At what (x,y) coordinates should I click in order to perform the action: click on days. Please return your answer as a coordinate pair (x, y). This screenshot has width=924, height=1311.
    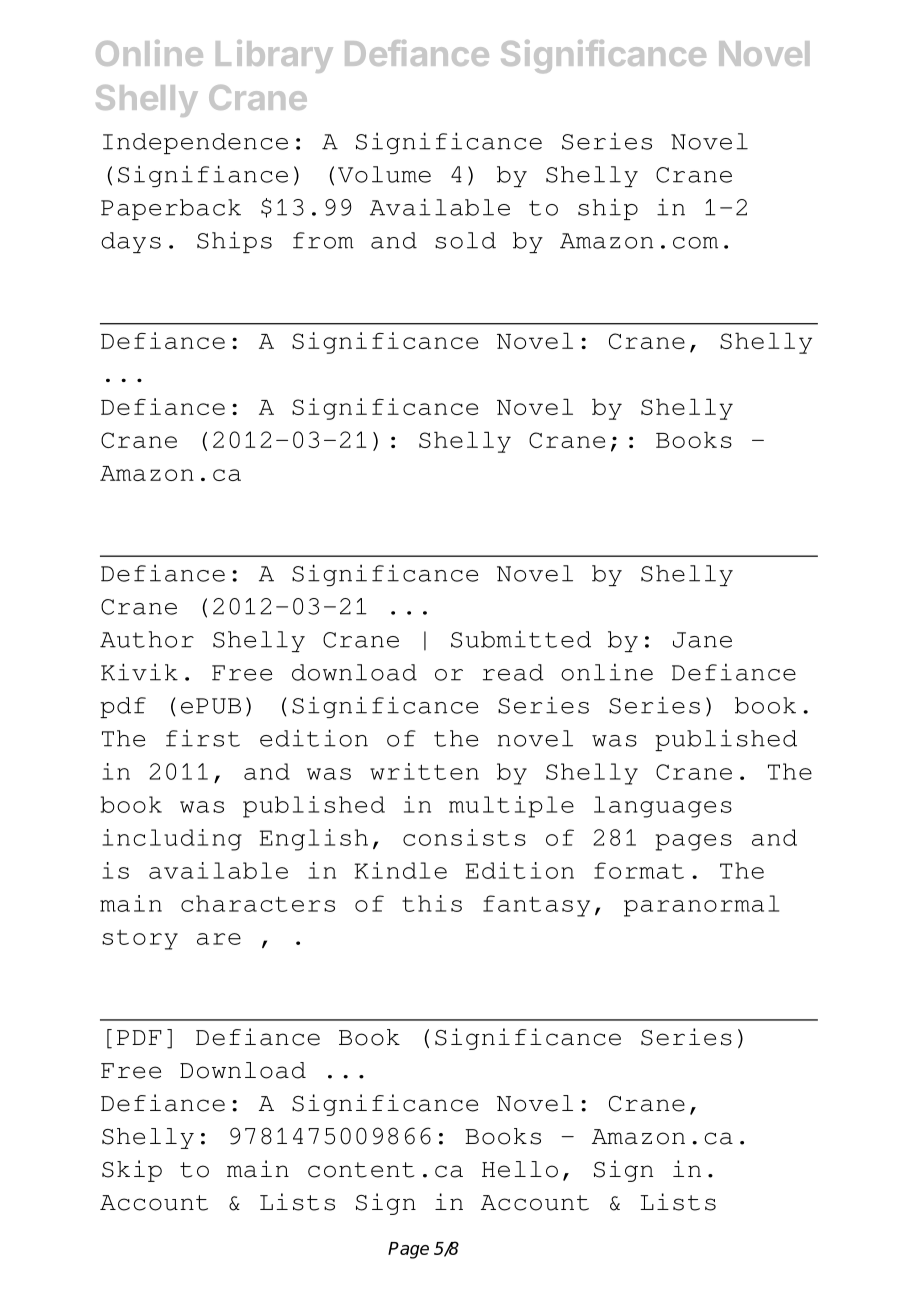
    Looking at the image, I should click on (131, 242).
